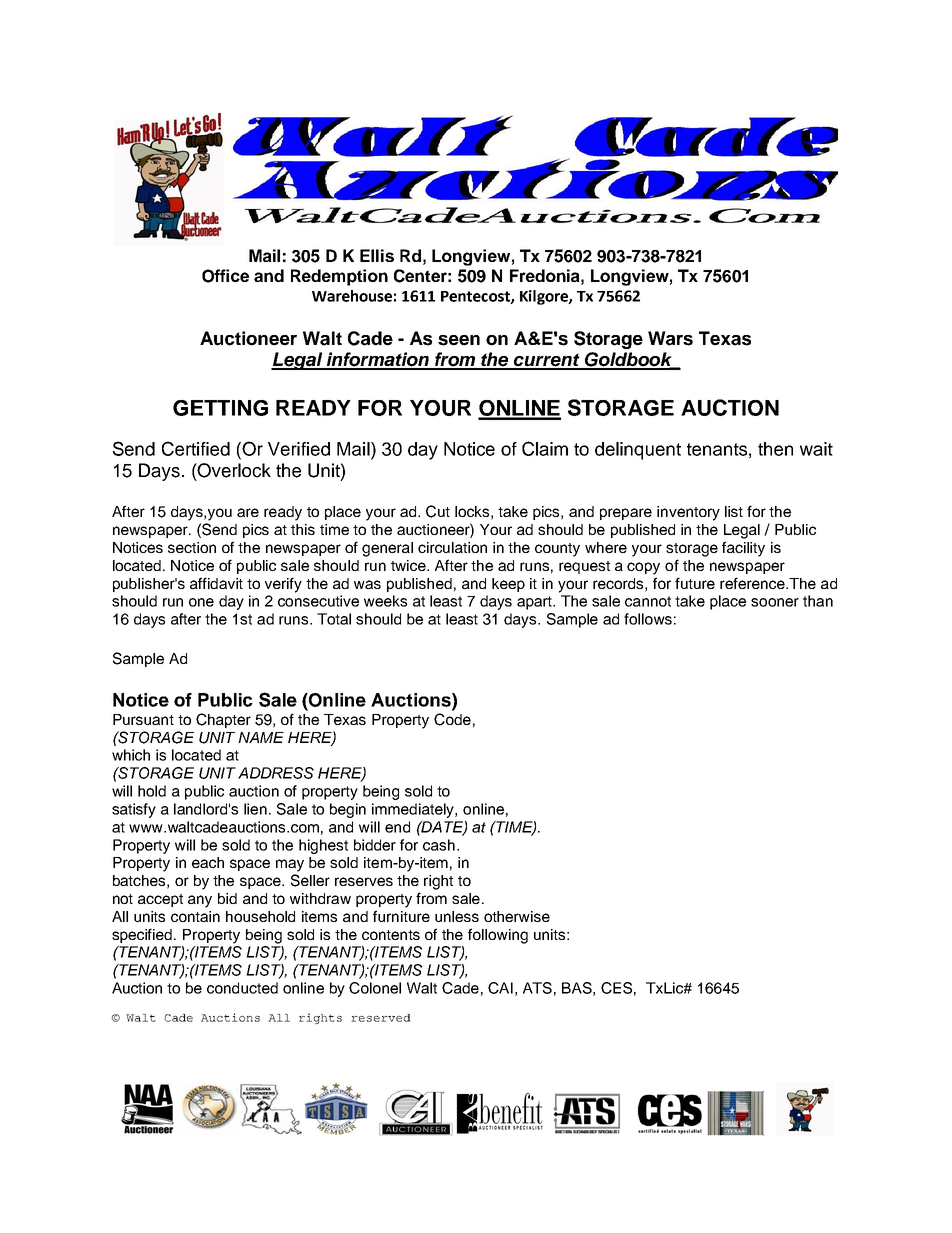 Image resolution: width=952 pixels, height=1233 pixels. What do you see at coordinates (500, 988) in the page?
I see `CAI` at bounding box center [500, 988].
